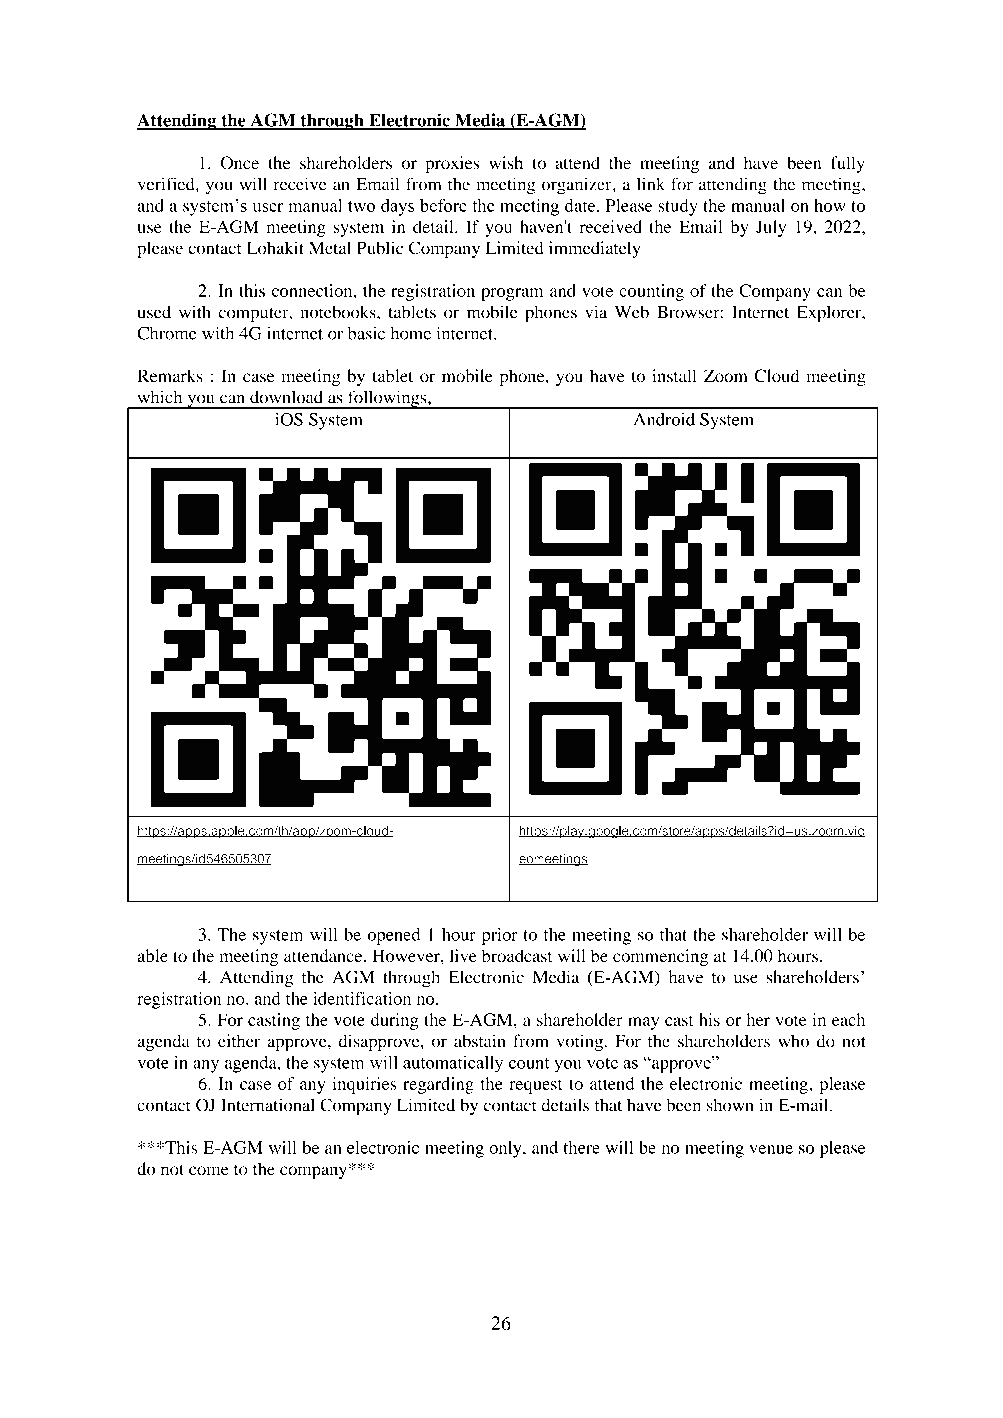 The image size is (1003, 1418). I want to click on download, so click(286, 397).
